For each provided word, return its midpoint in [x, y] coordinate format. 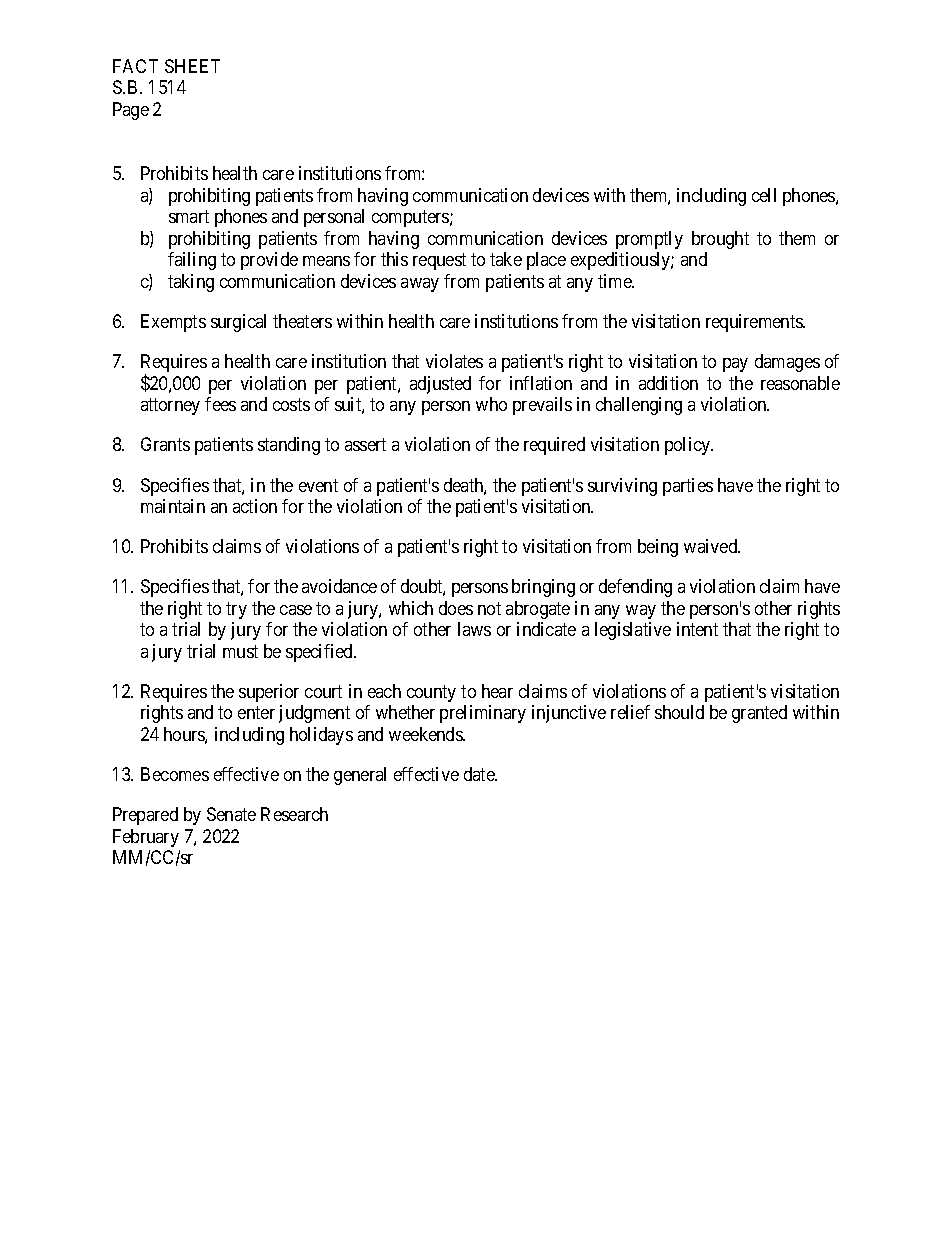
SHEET [192, 66]
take [506, 259]
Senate [231, 814]
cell [764, 195]
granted [759, 714]
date [480, 774]
